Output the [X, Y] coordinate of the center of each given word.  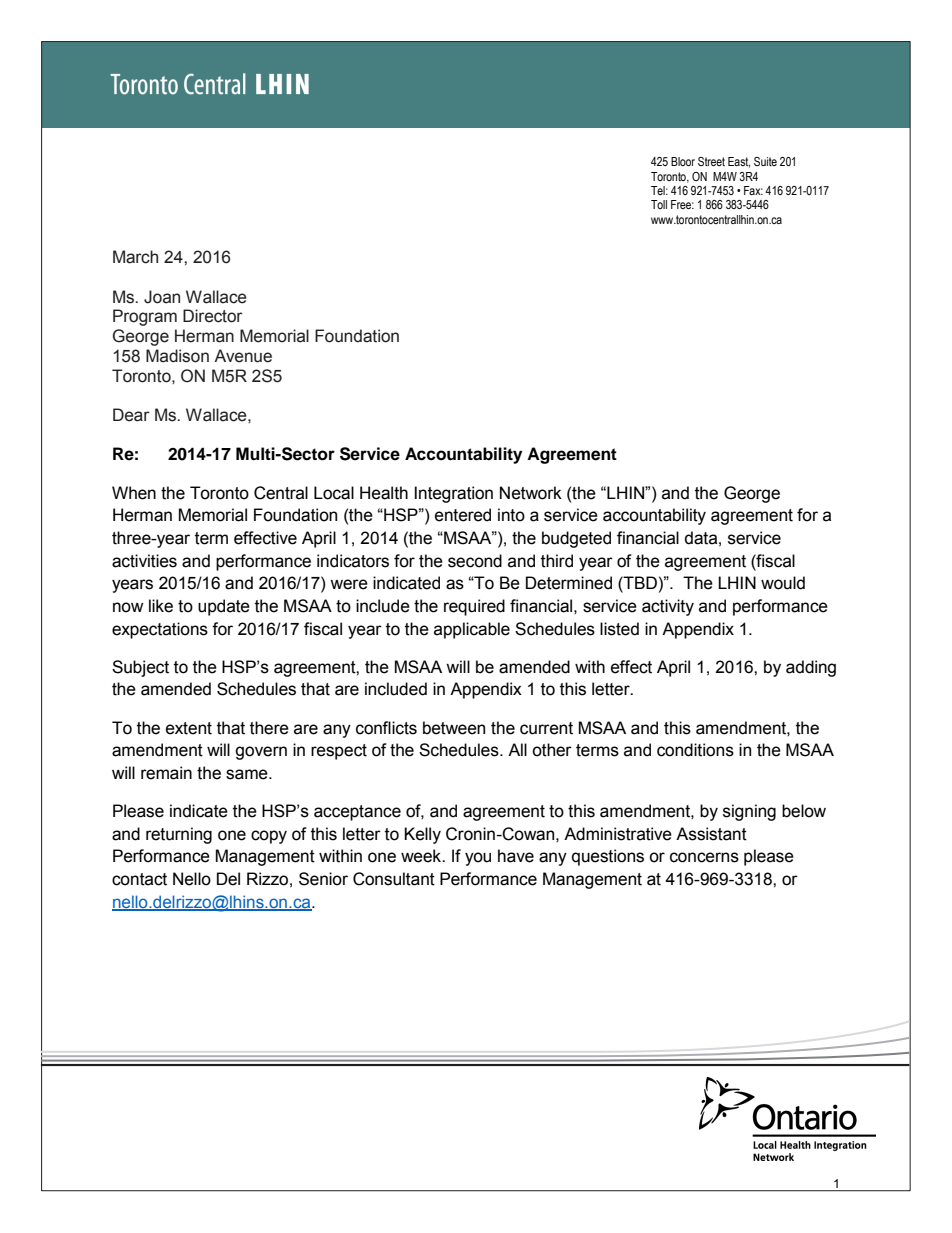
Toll [659, 204]
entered [463, 515]
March [135, 257]
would [783, 583]
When [134, 493]
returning [179, 835]
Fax [753, 190]
